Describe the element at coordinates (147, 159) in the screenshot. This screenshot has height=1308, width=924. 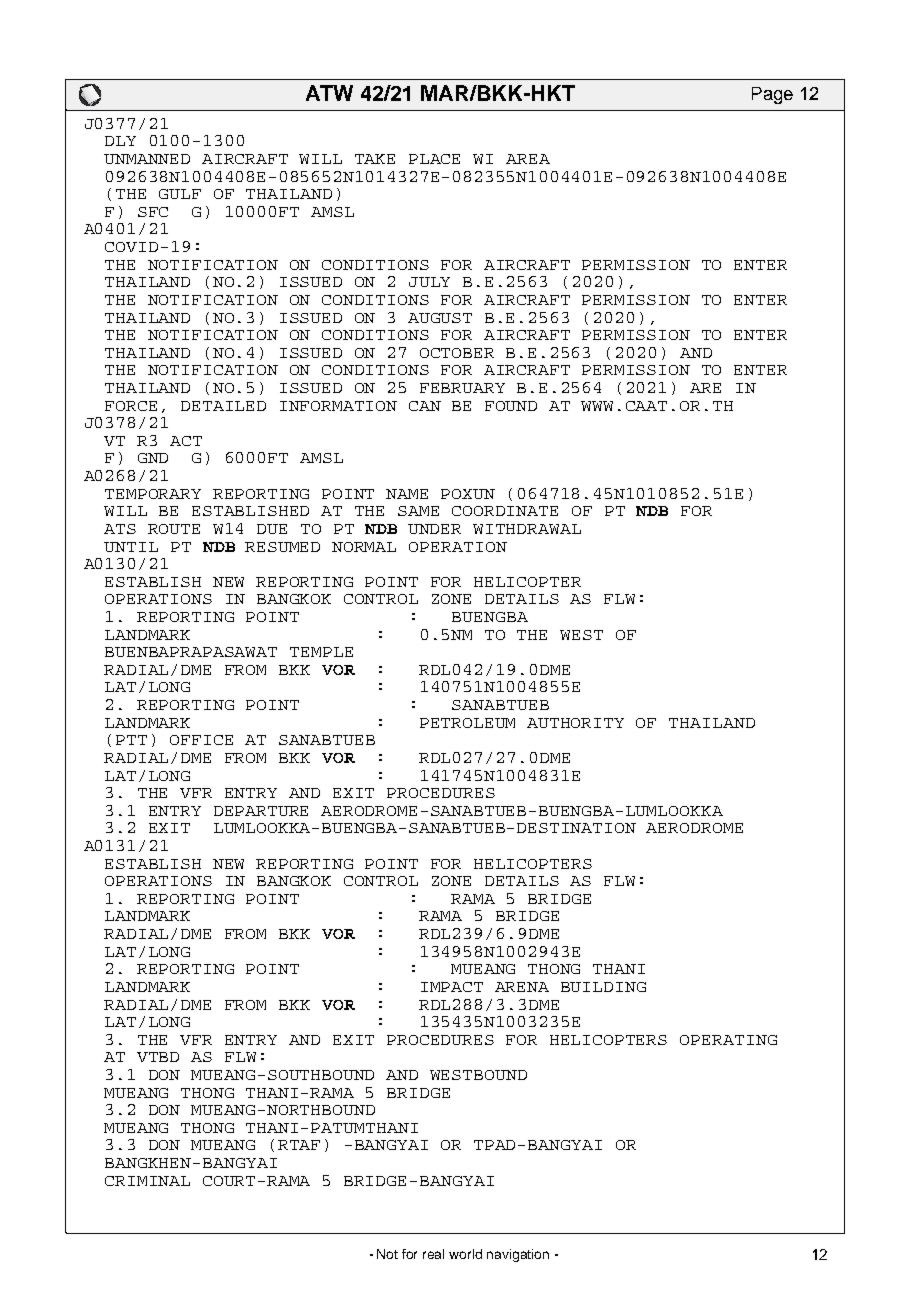
I see `UNMANNED` at that location.
